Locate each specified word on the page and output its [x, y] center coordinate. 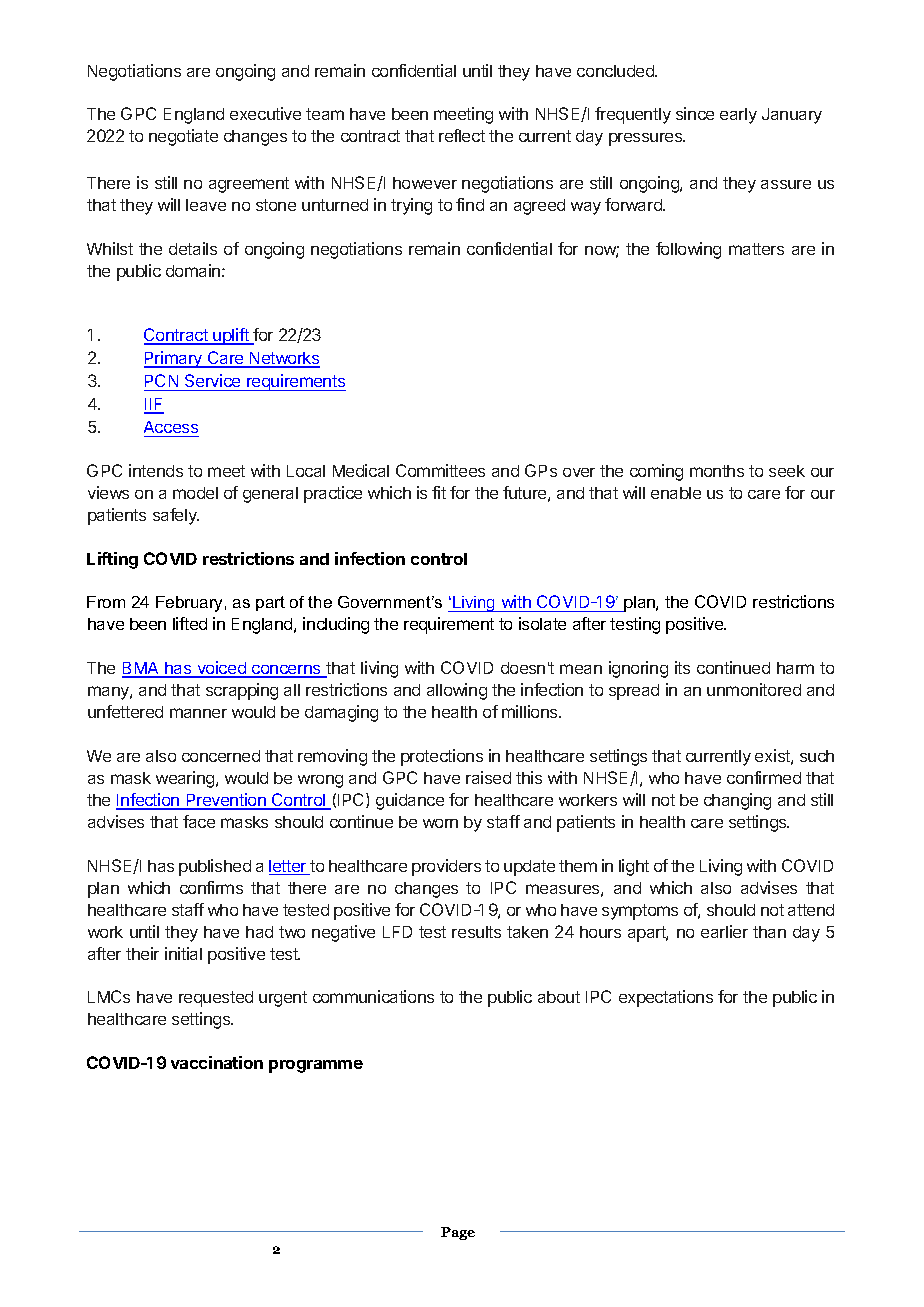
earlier [724, 931]
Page [458, 1233]
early [738, 116]
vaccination [217, 1062]
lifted [190, 623]
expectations [666, 998]
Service [212, 380]
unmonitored [754, 689]
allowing [457, 691]
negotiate [183, 137]
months [717, 471]
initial [183, 953]
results [476, 932]
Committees [440, 470]
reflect [462, 135]
